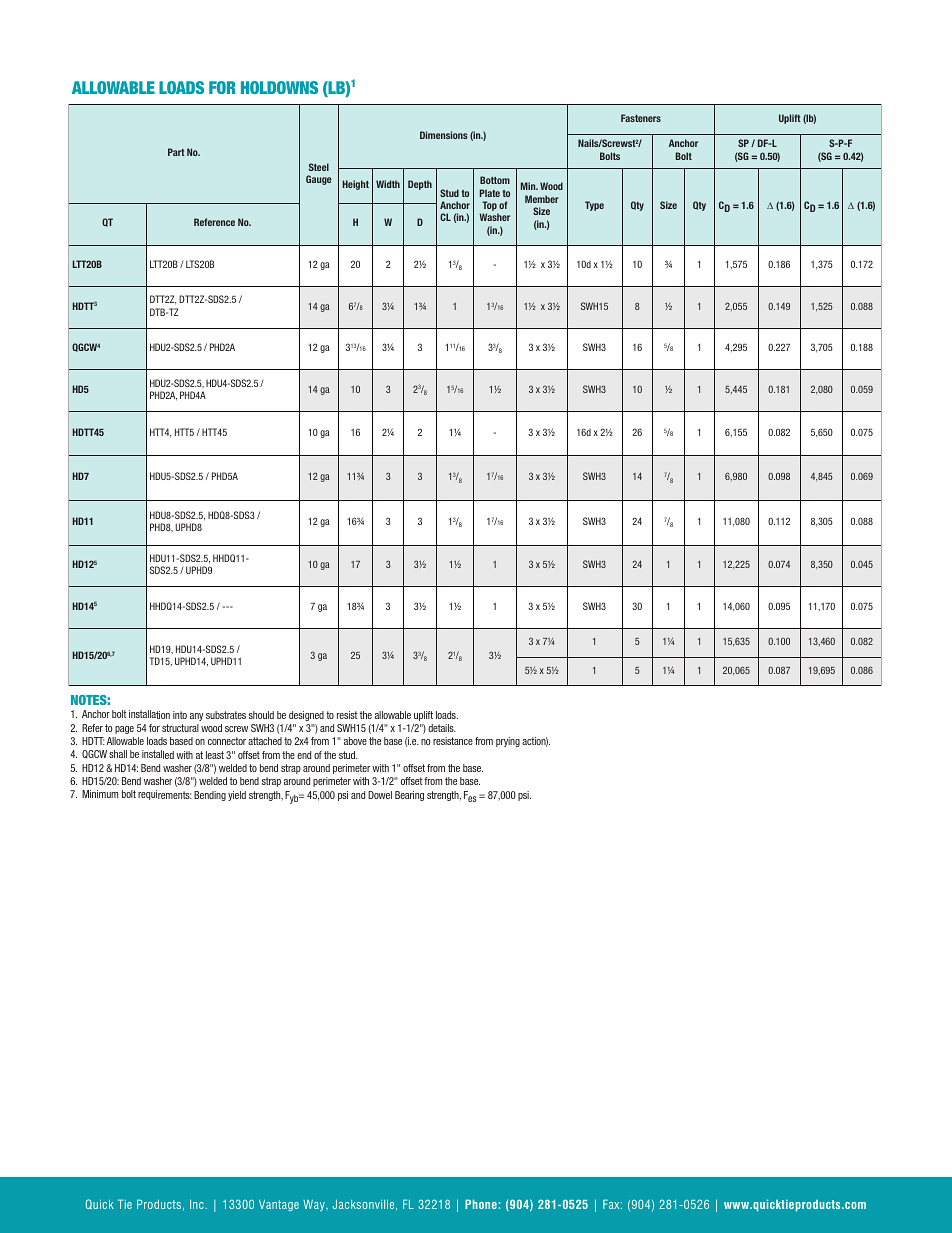  What do you see at coordinates (197, 1204) in the image?
I see `Inc` at bounding box center [197, 1204].
